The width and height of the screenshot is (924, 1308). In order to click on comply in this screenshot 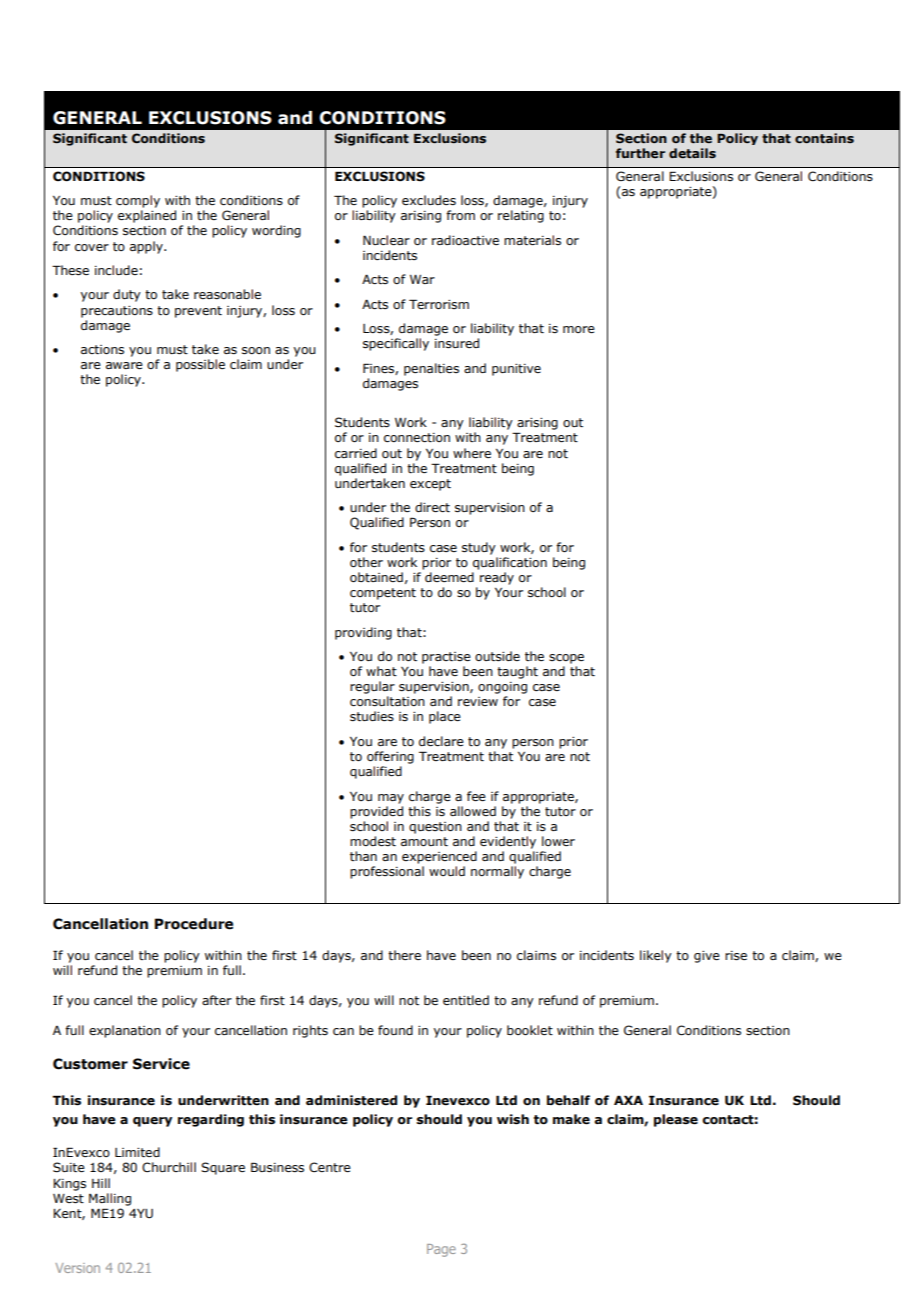, I will do `click(138, 201)`.
